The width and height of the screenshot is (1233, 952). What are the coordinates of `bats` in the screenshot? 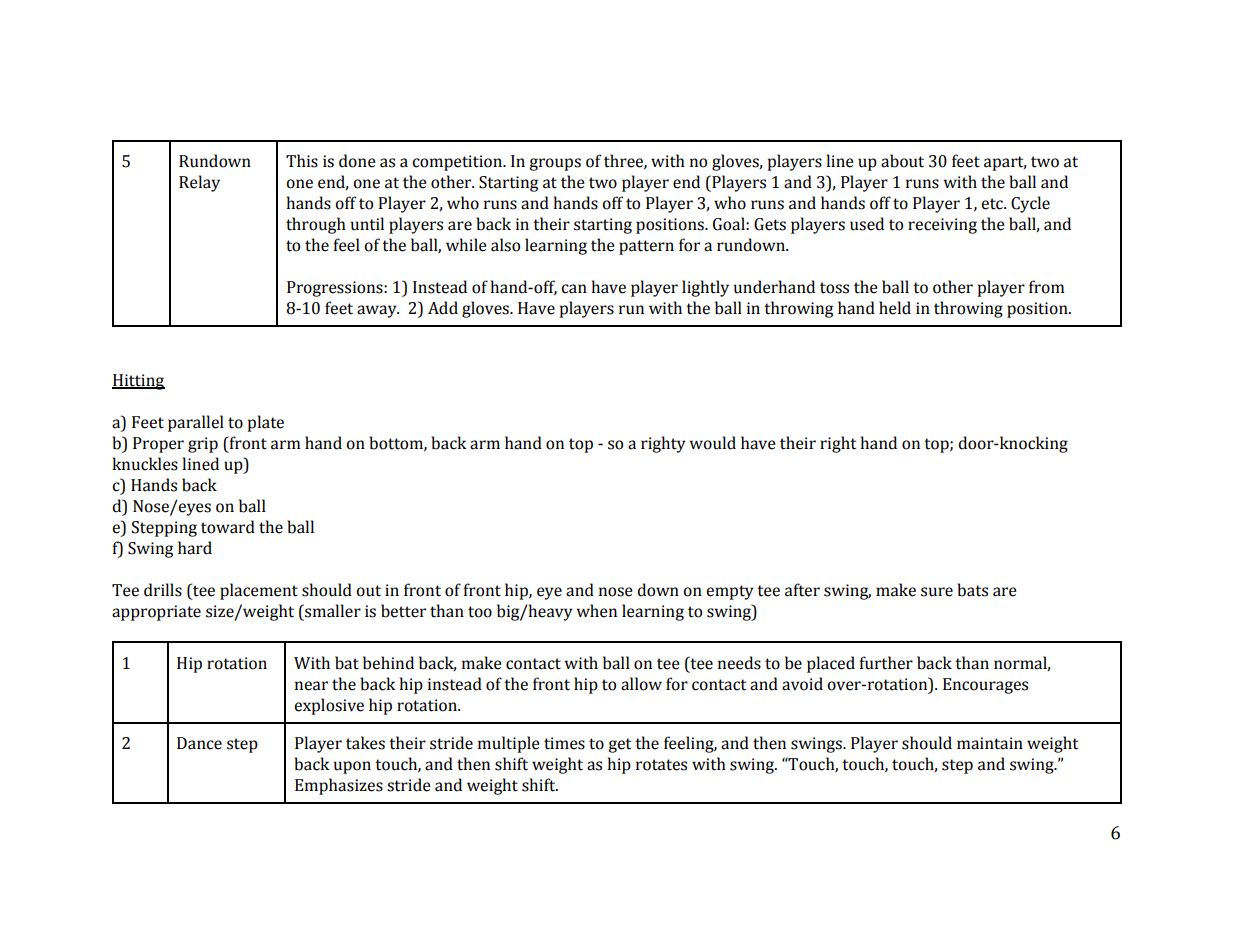 It's located at (972, 590).
